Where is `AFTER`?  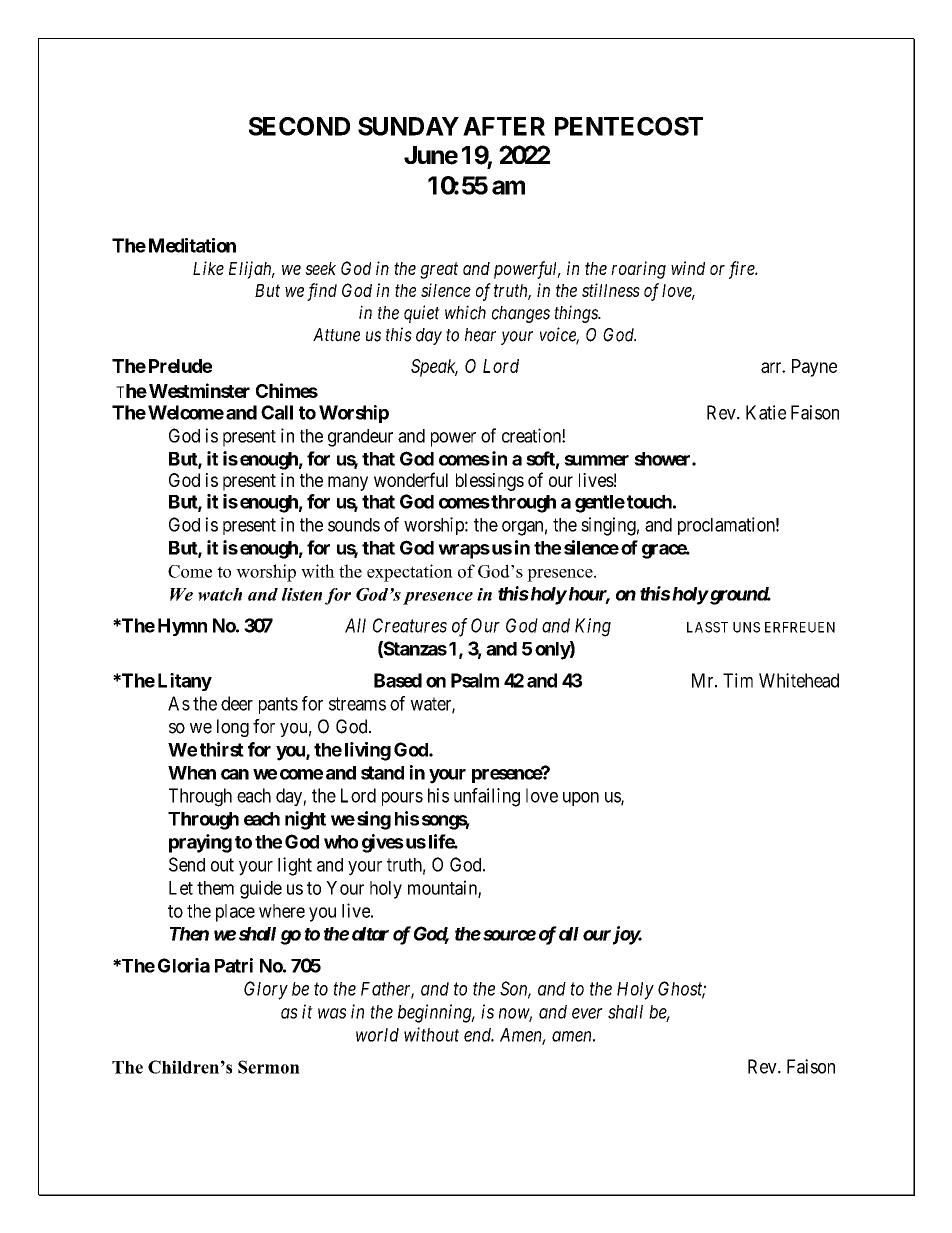 AFTER is located at coordinates (504, 126).
